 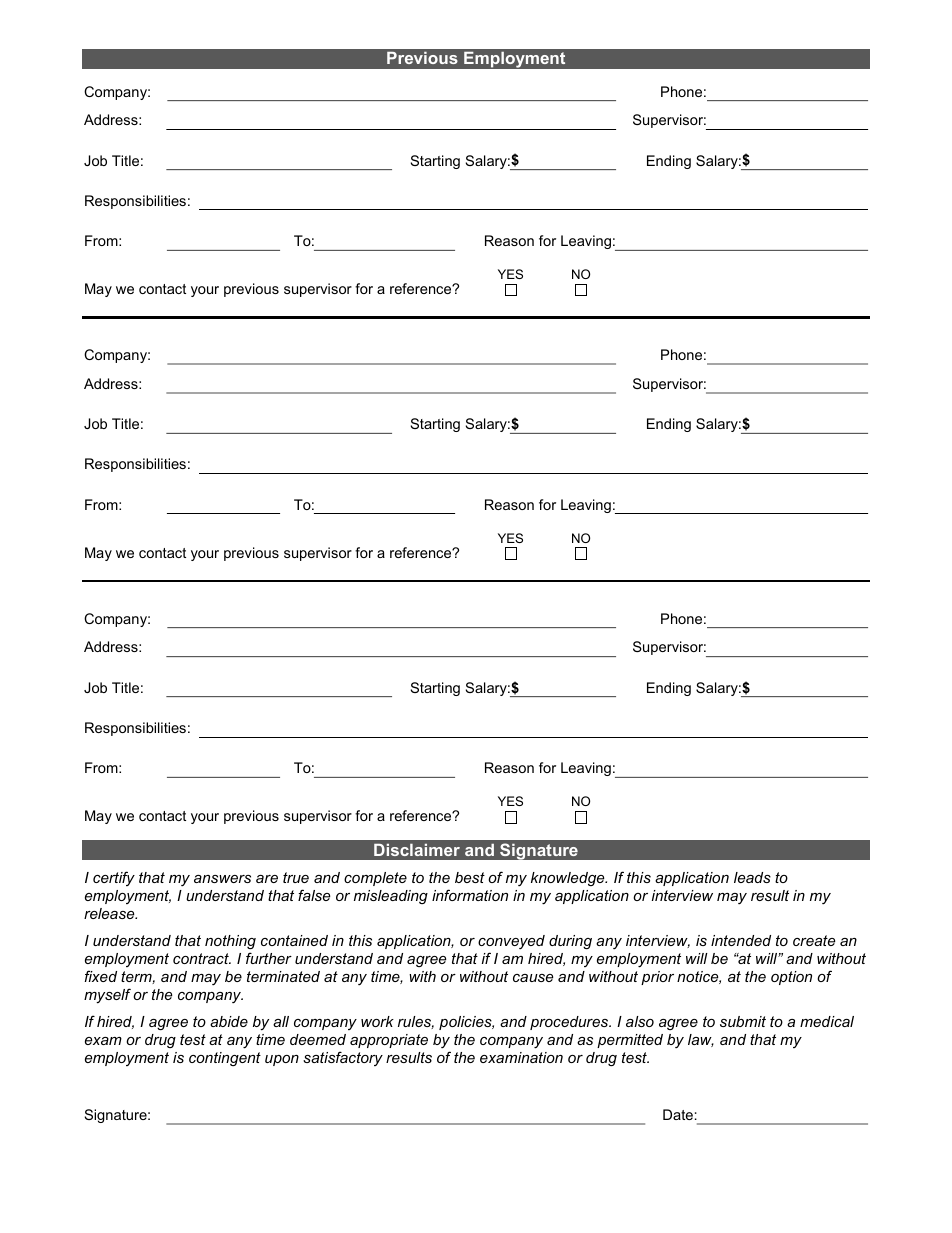 What do you see at coordinates (222, 879) in the page?
I see `answers` at bounding box center [222, 879].
